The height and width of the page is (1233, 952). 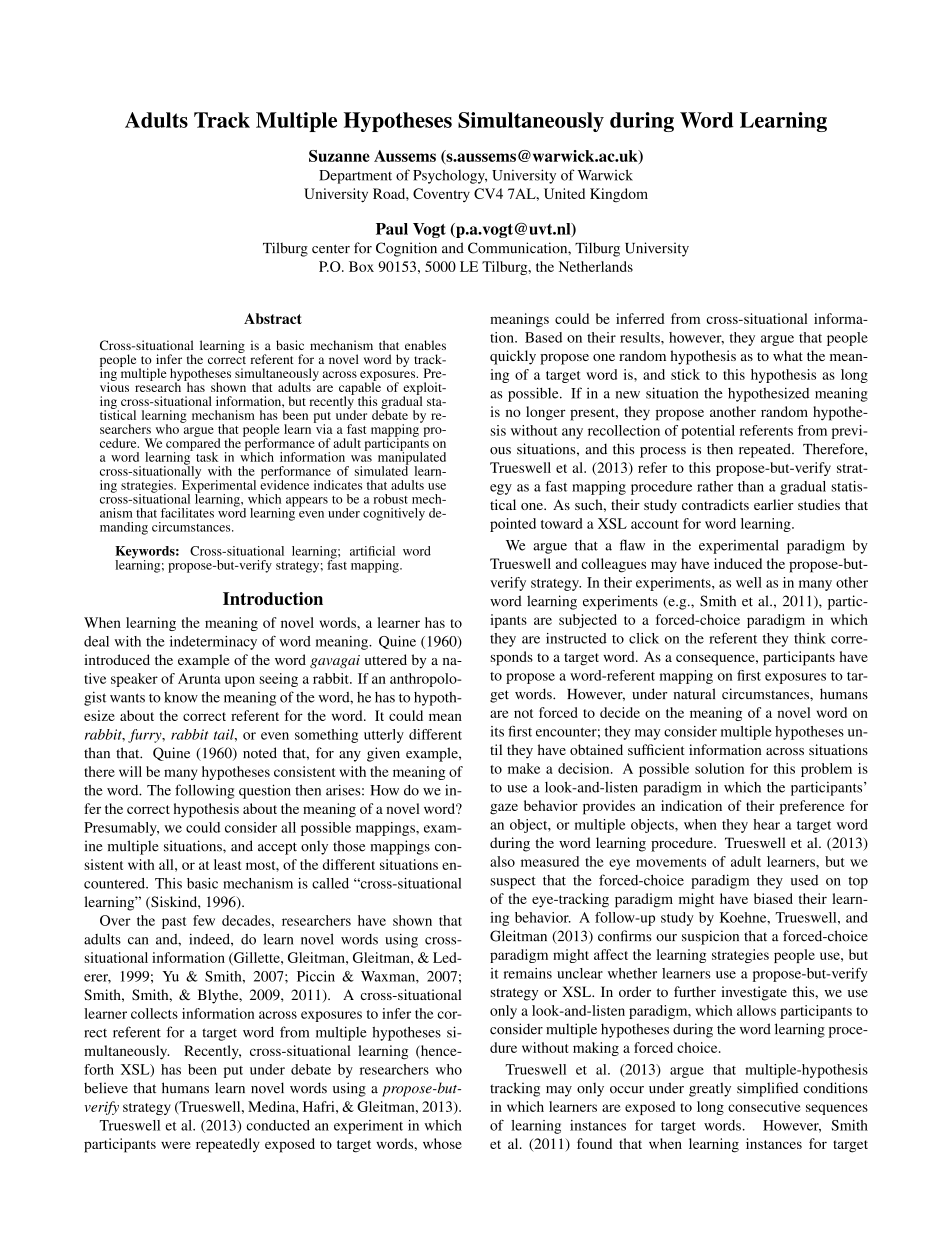 I want to click on indeterminacy, so click(x=213, y=643).
